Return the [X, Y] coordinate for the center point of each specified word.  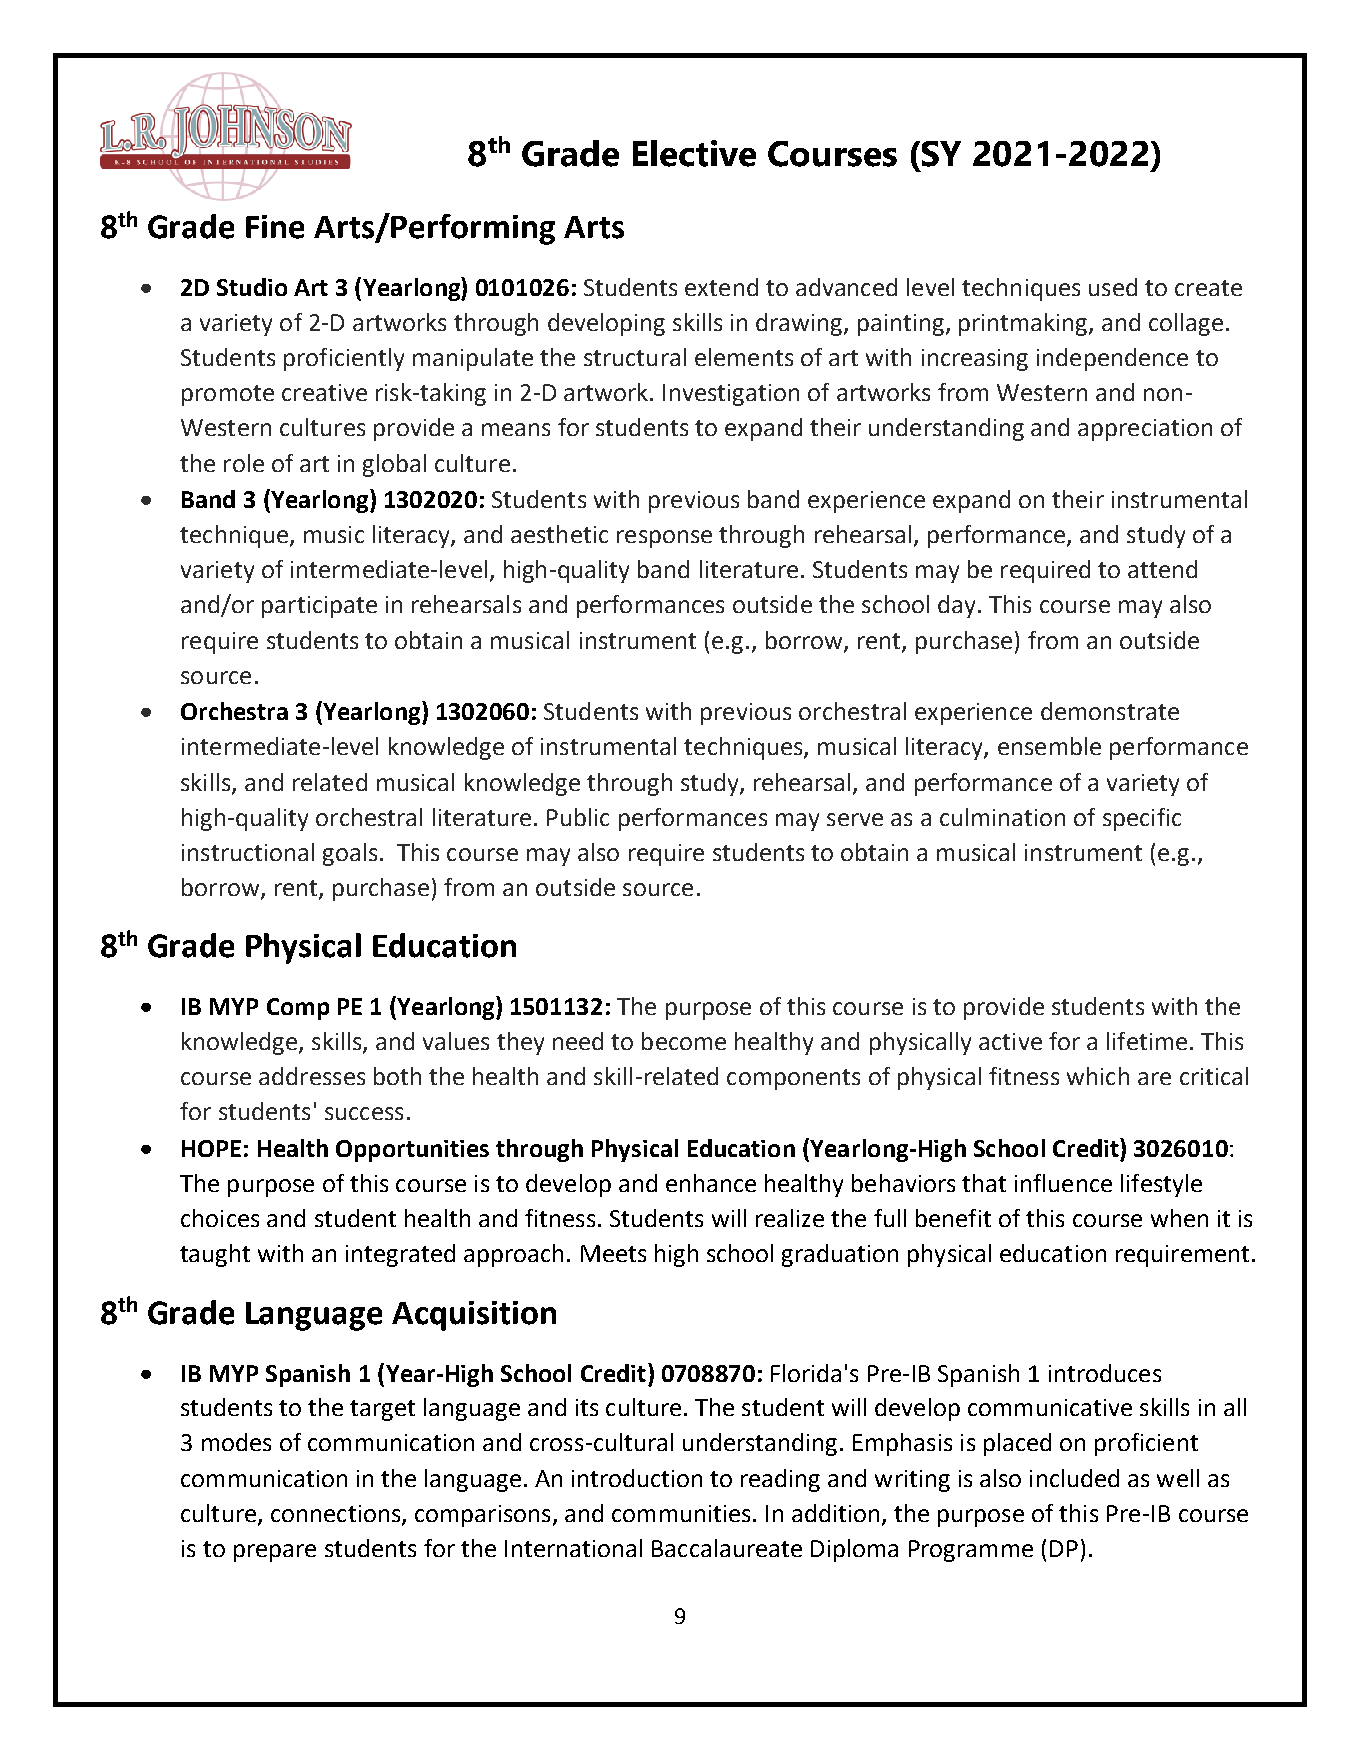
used [1113, 287]
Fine [275, 227]
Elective [694, 153]
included [1074, 1478]
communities [681, 1513]
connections [337, 1515]
